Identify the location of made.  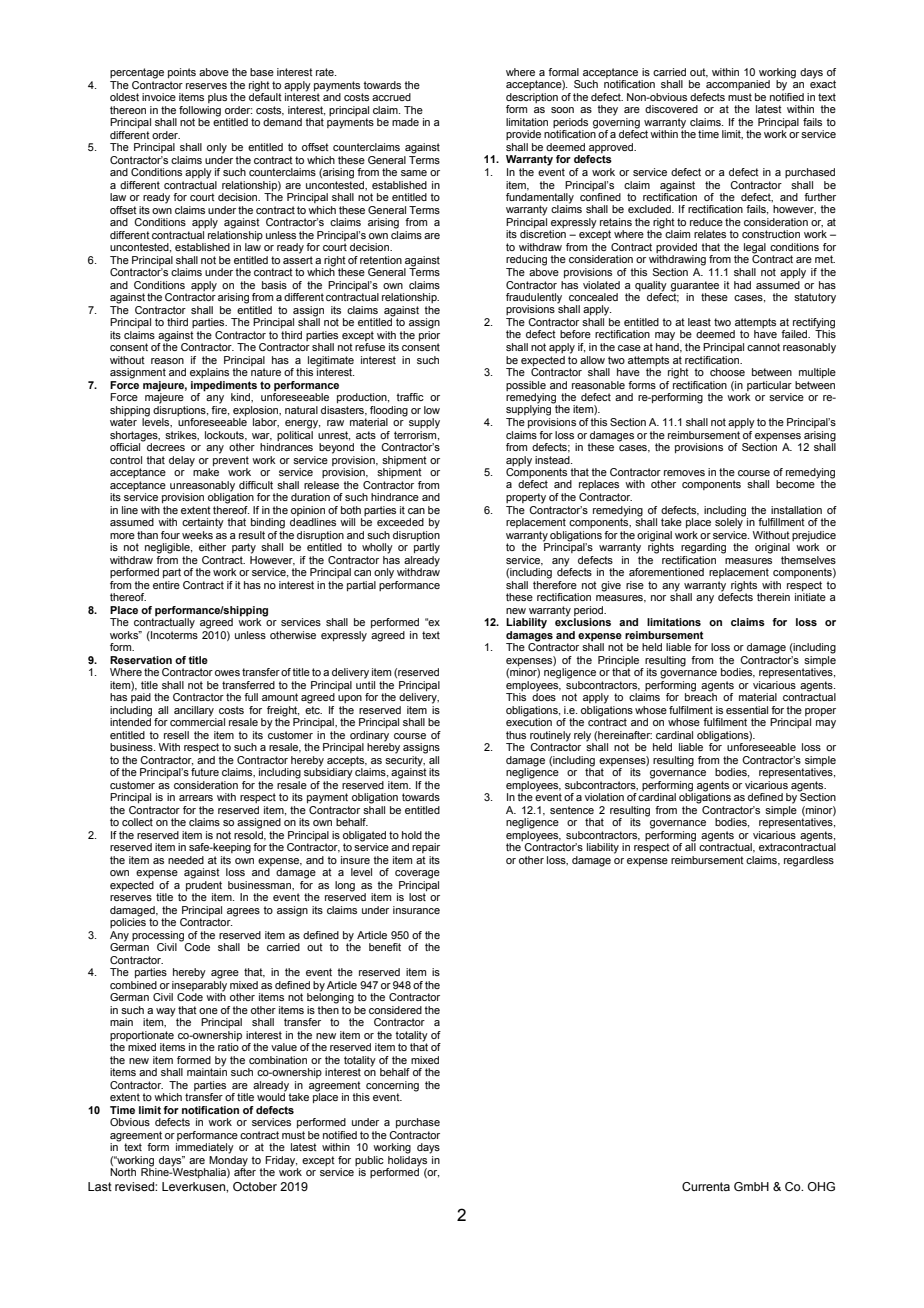
(405, 122).
